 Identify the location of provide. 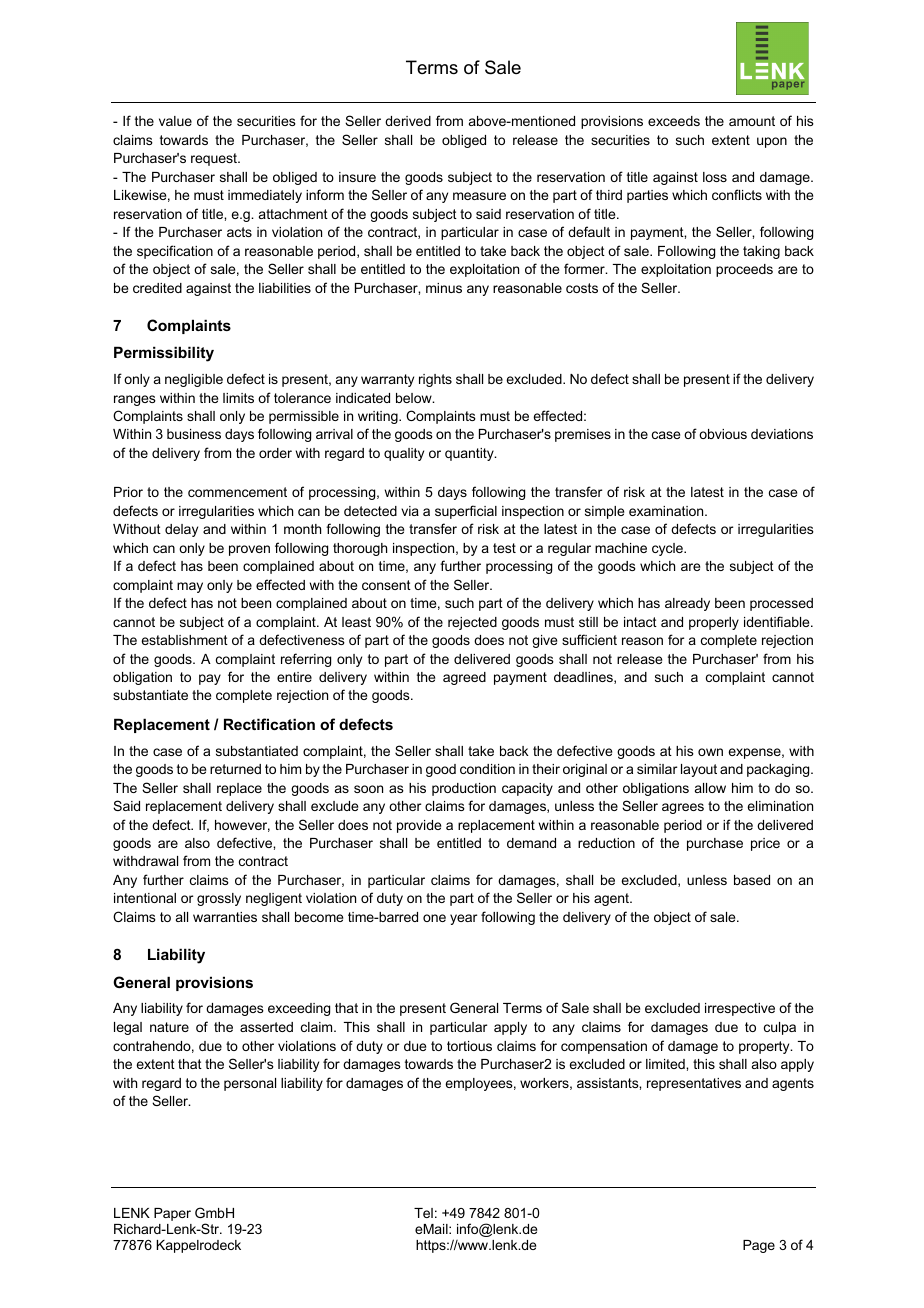
(419, 826).
